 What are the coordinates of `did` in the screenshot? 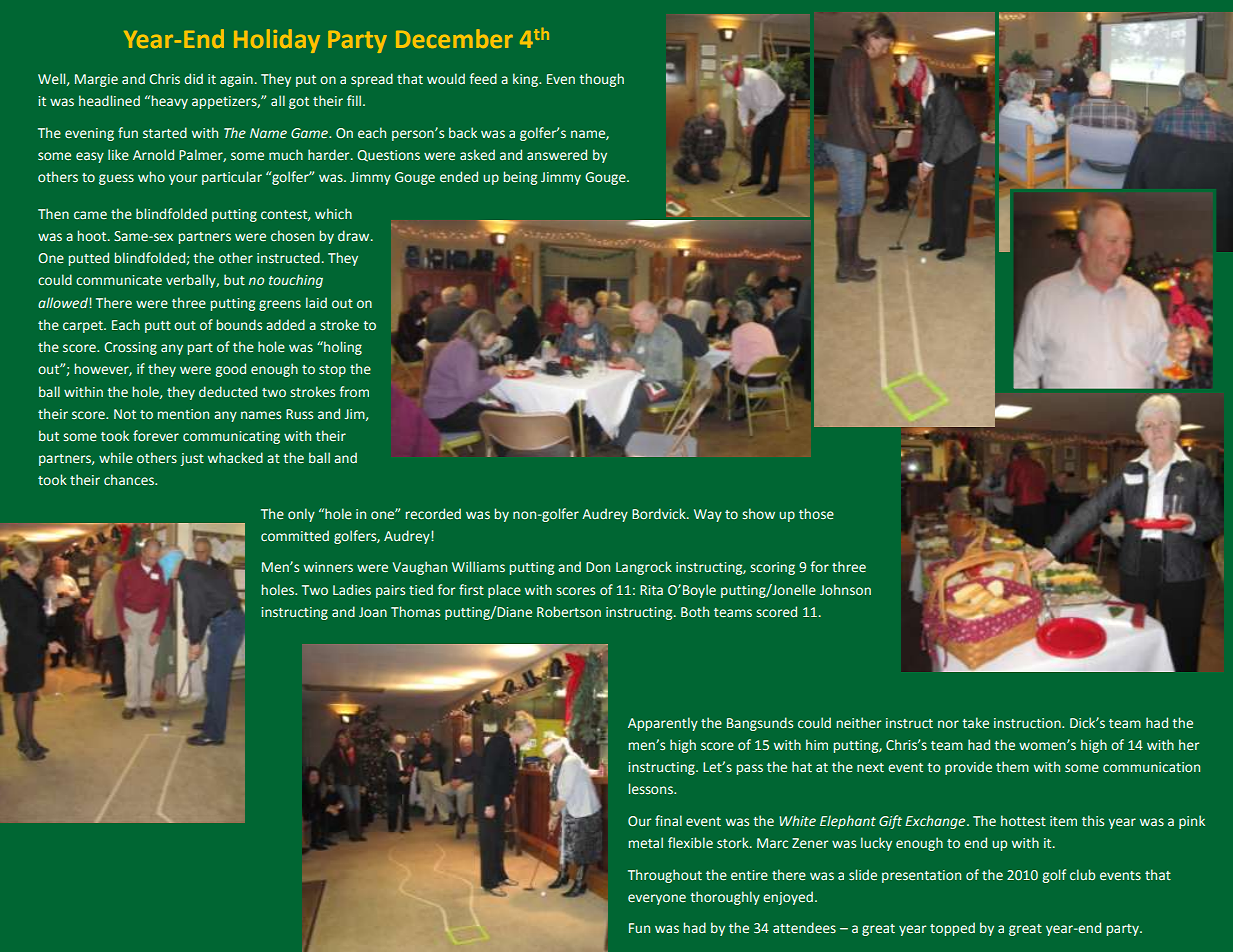 It's located at (193, 78).
